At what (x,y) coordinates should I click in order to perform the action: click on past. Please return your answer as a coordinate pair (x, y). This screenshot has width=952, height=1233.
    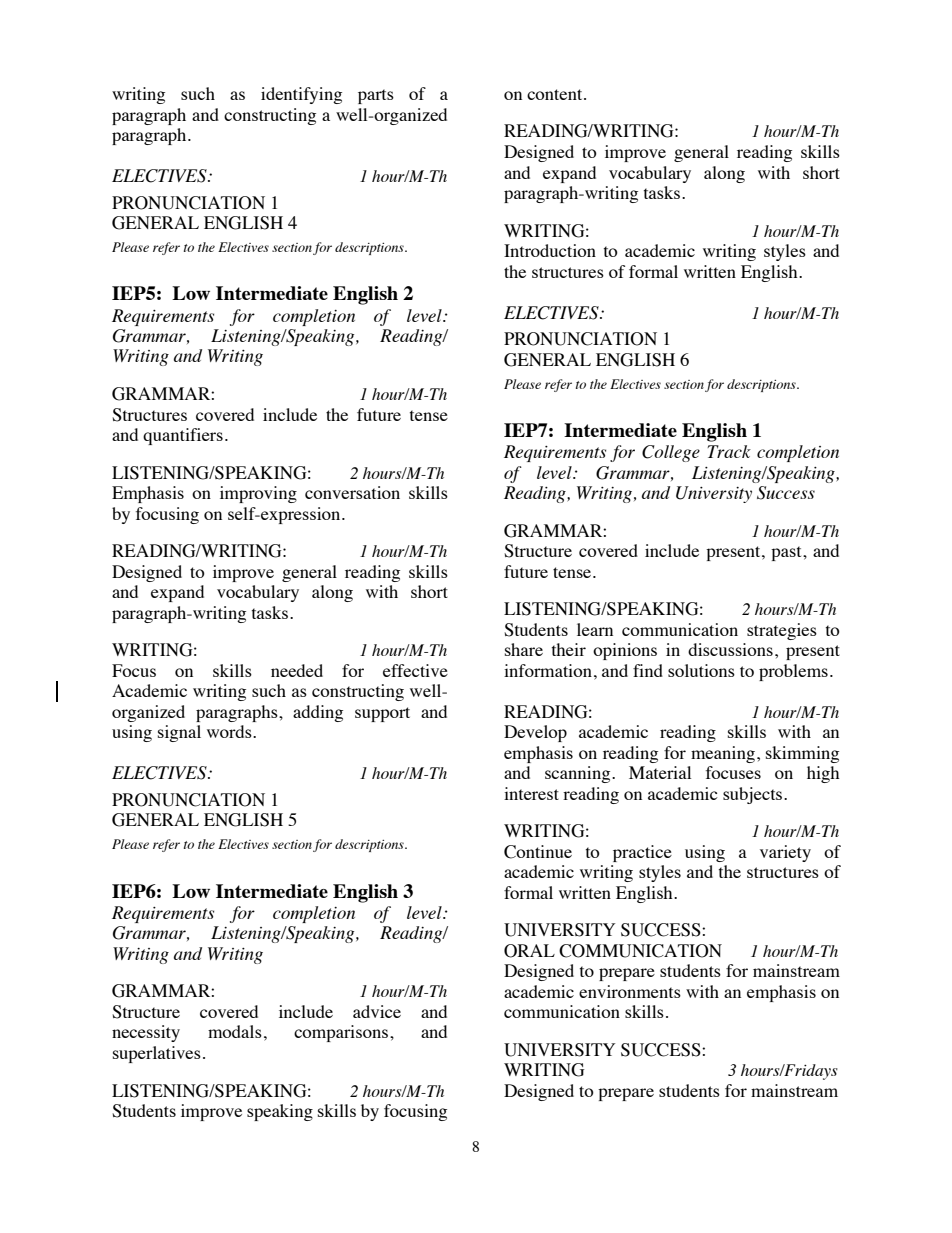
    Looking at the image, I should click on (787, 553).
